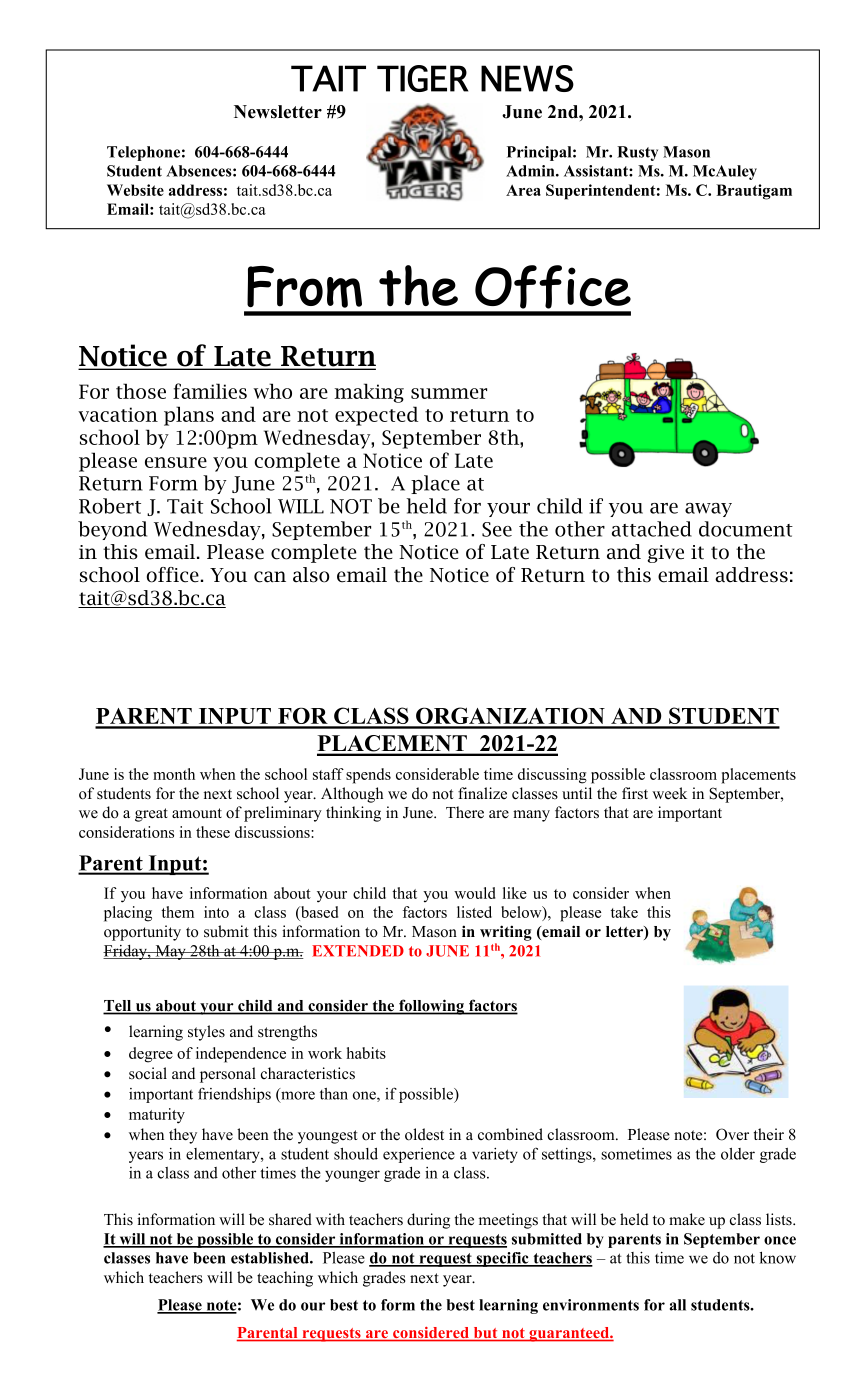 The width and height of the screenshot is (849, 1400). I want to click on month, so click(174, 774).
